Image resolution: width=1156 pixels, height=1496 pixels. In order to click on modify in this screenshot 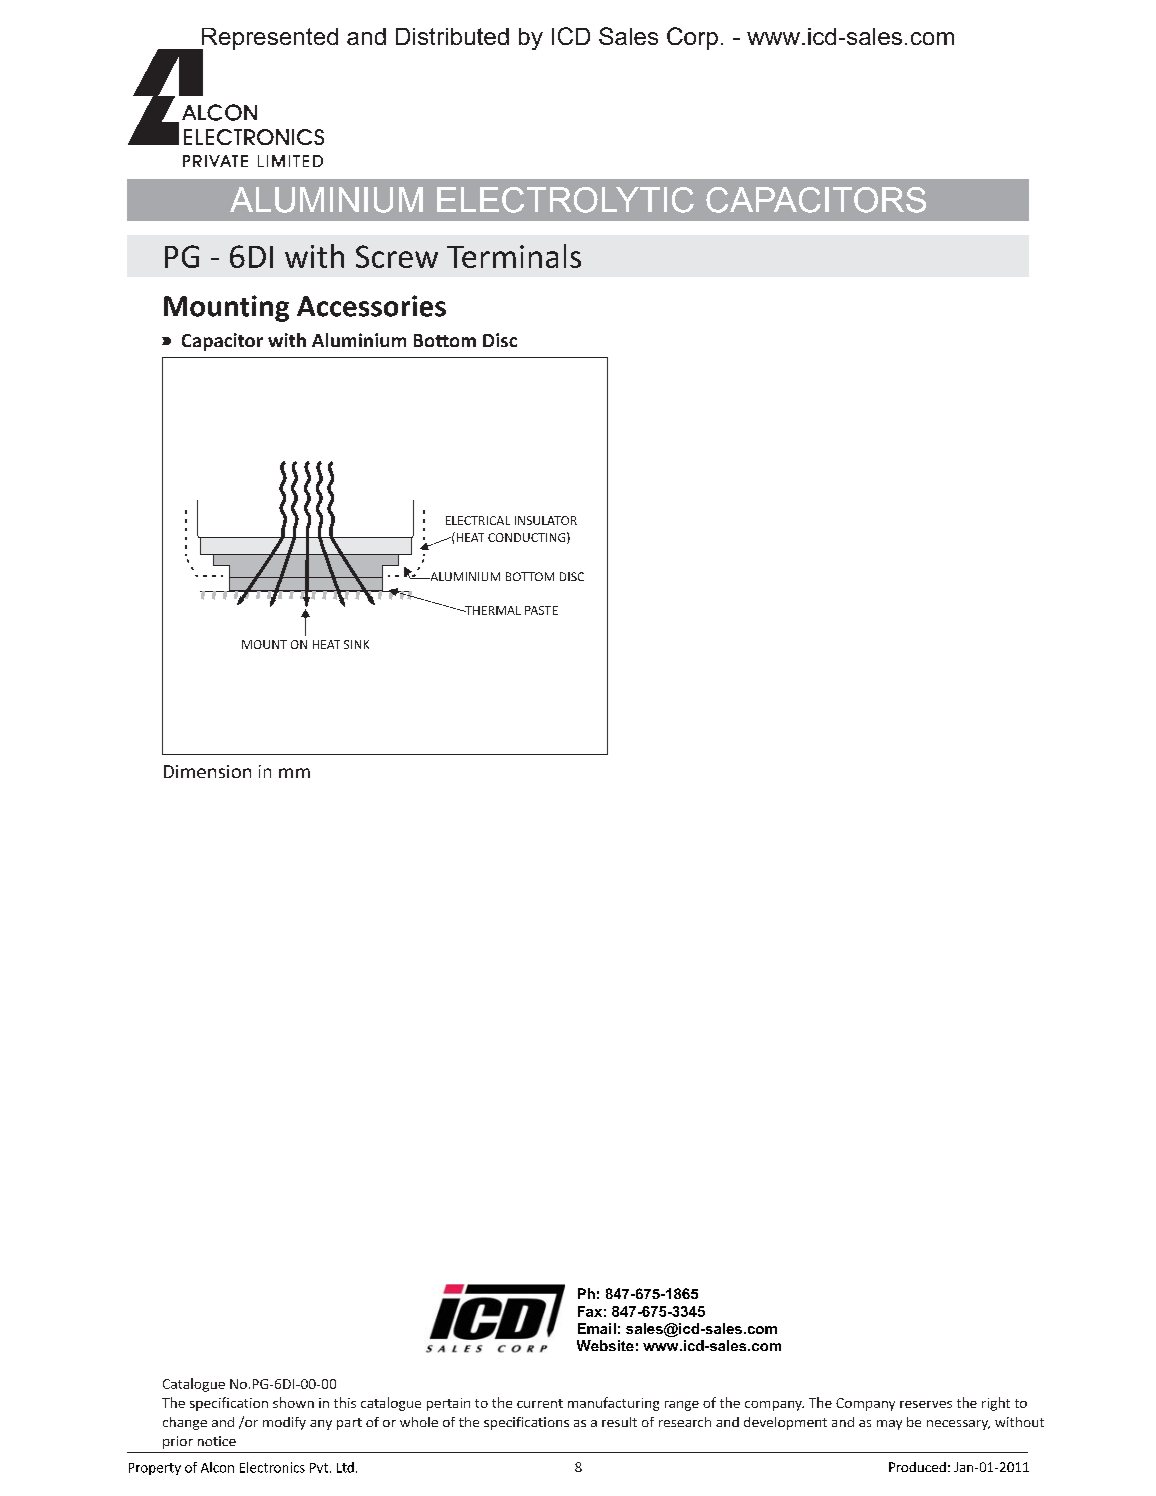, I will do `click(284, 1423)`.
